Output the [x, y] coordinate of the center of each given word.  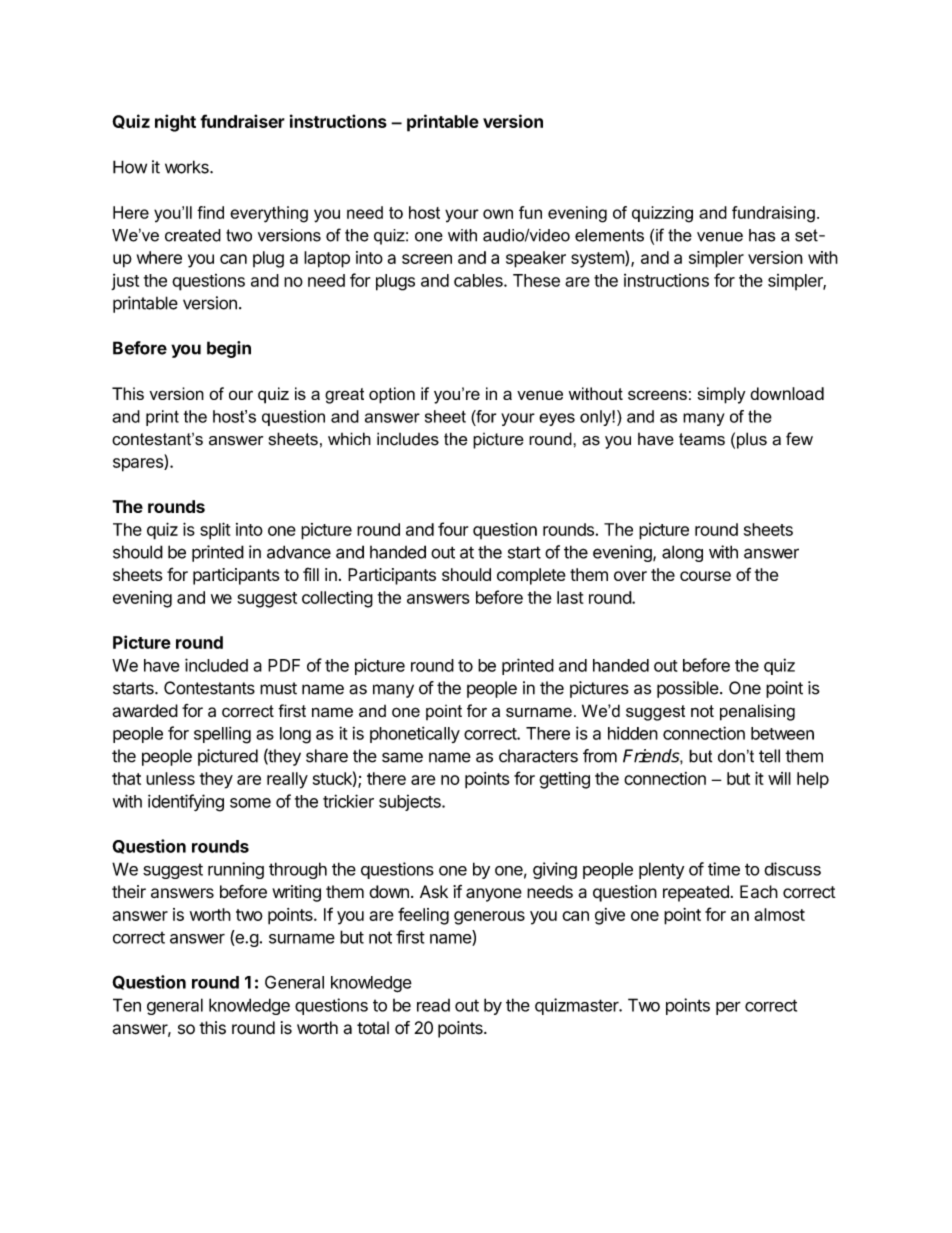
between [782, 733]
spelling [222, 735]
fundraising [773, 214]
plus [752, 440]
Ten [127, 1005]
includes [408, 439]
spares [139, 465]
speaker [536, 259]
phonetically [415, 734]
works [188, 167]
